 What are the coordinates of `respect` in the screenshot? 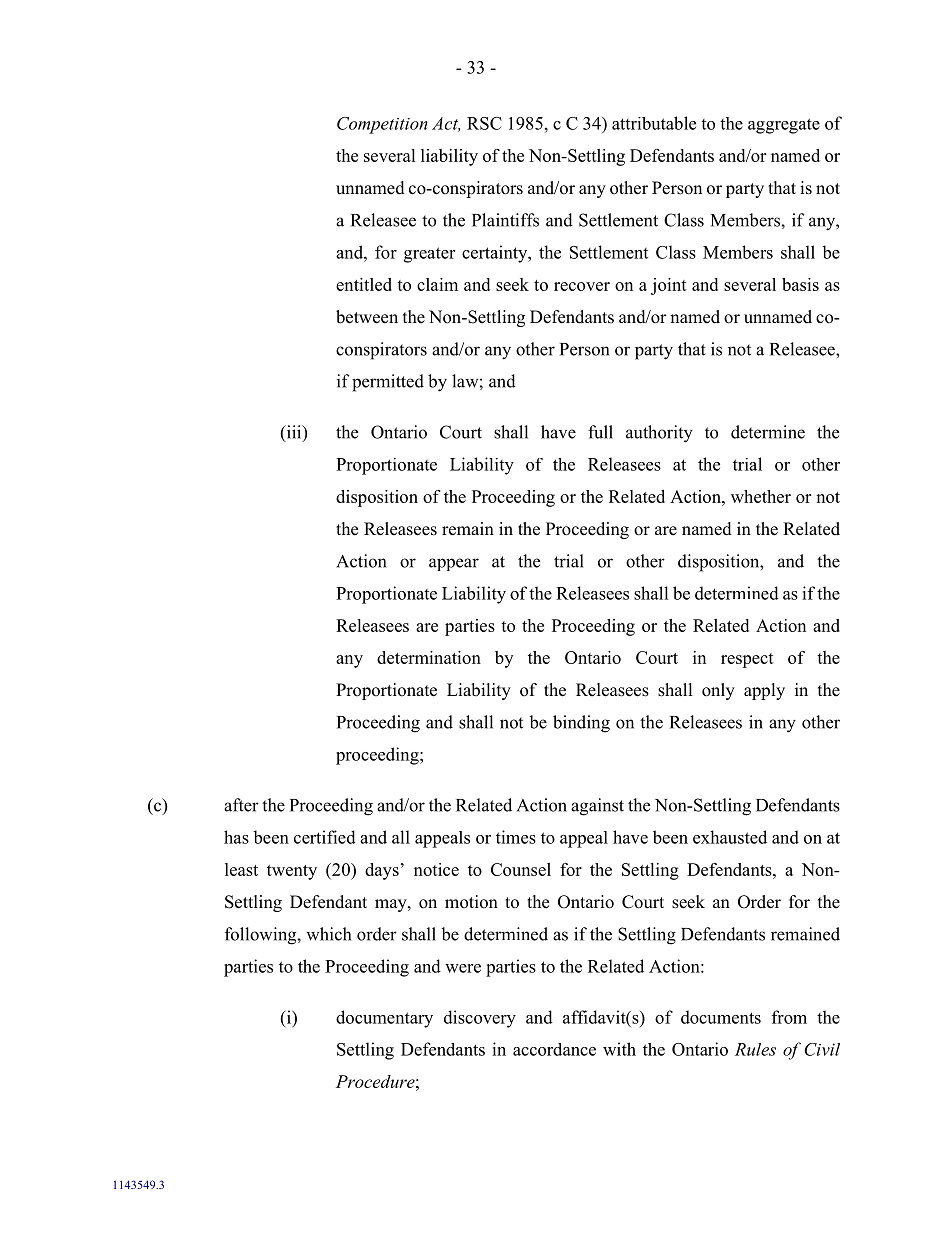 It's located at (747, 660).
